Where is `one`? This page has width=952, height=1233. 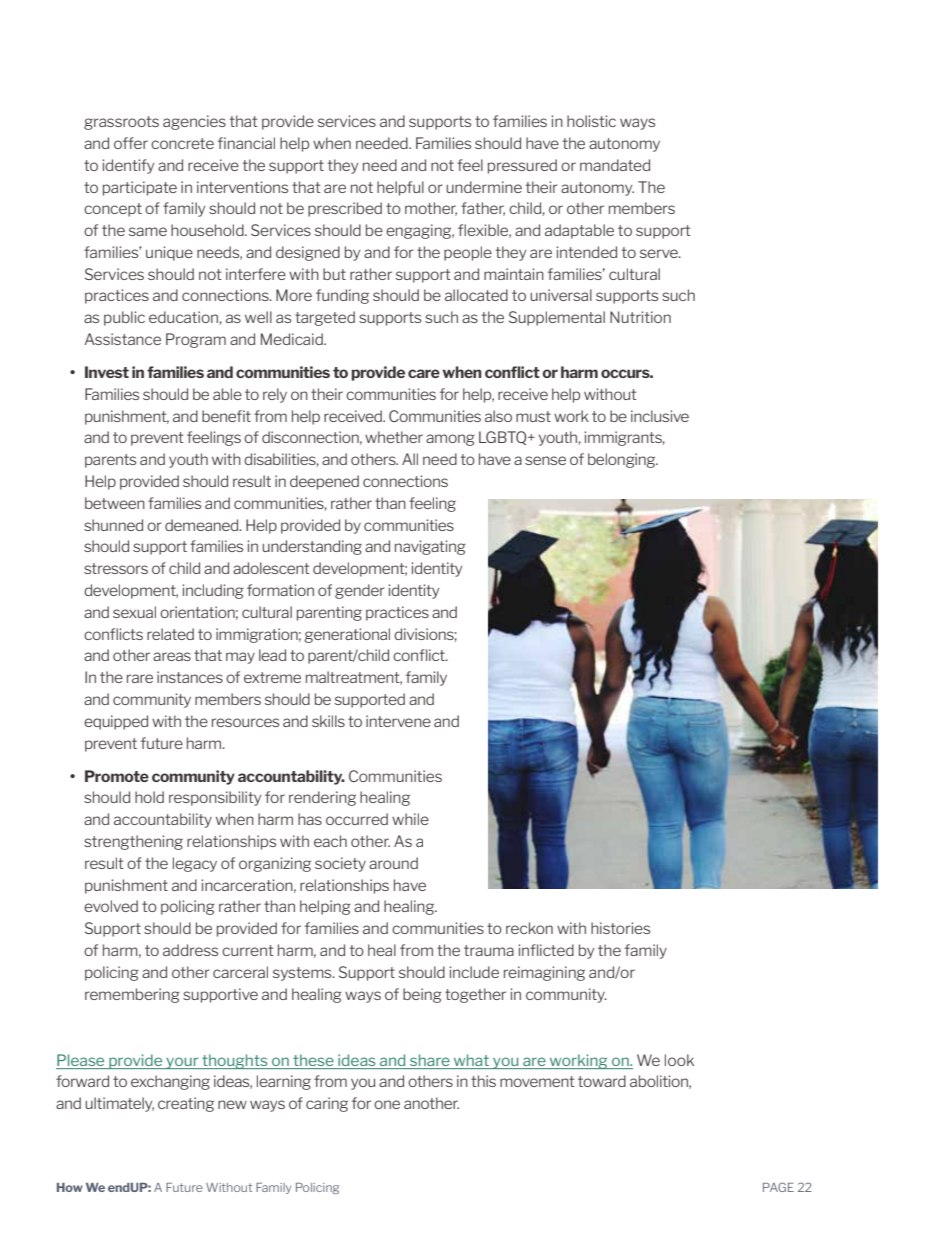 one is located at coordinates (387, 1104).
